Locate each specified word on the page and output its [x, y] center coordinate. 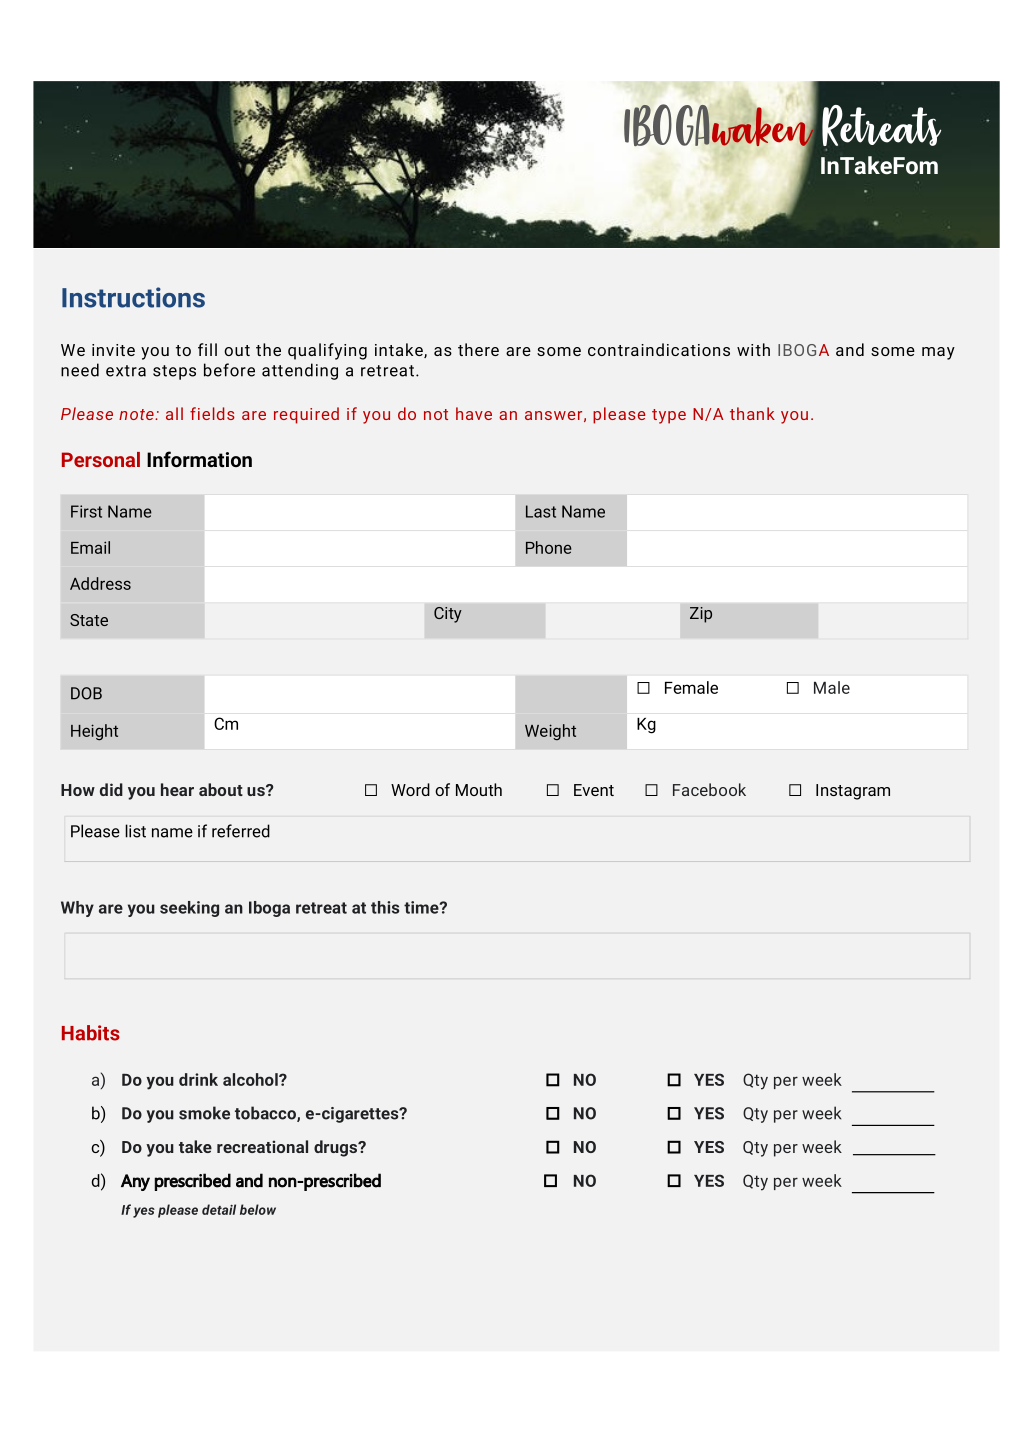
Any [135, 1182]
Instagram [853, 792]
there [478, 349]
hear [177, 789]
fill [207, 349]
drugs [336, 1148]
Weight [550, 732]
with [753, 349]
